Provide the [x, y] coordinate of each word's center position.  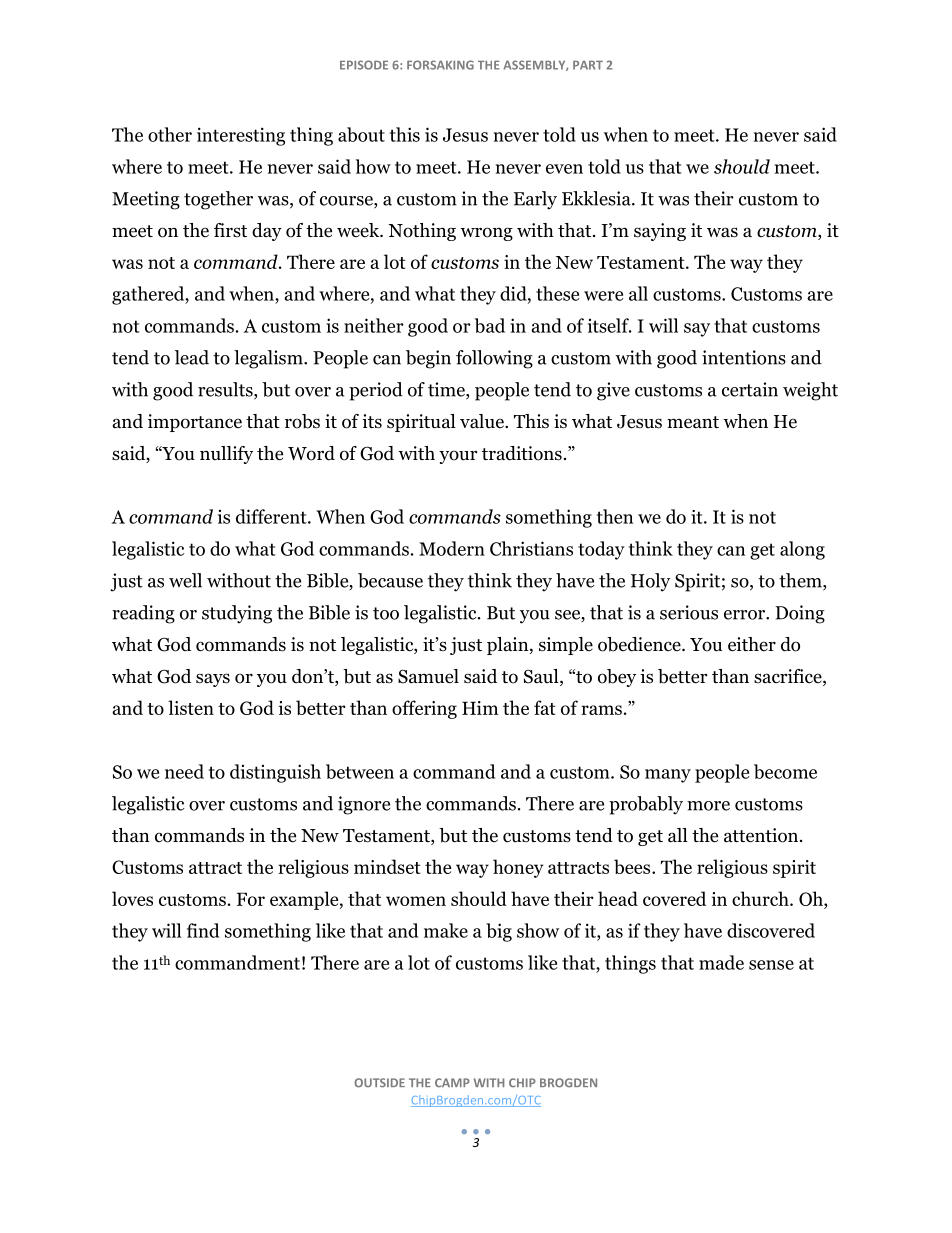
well [185, 580]
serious [689, 612]
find [203, 930]
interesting [241, 136]
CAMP [452, 1082]
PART [588, 65]
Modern [452, 548]
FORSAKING [440, 65]
